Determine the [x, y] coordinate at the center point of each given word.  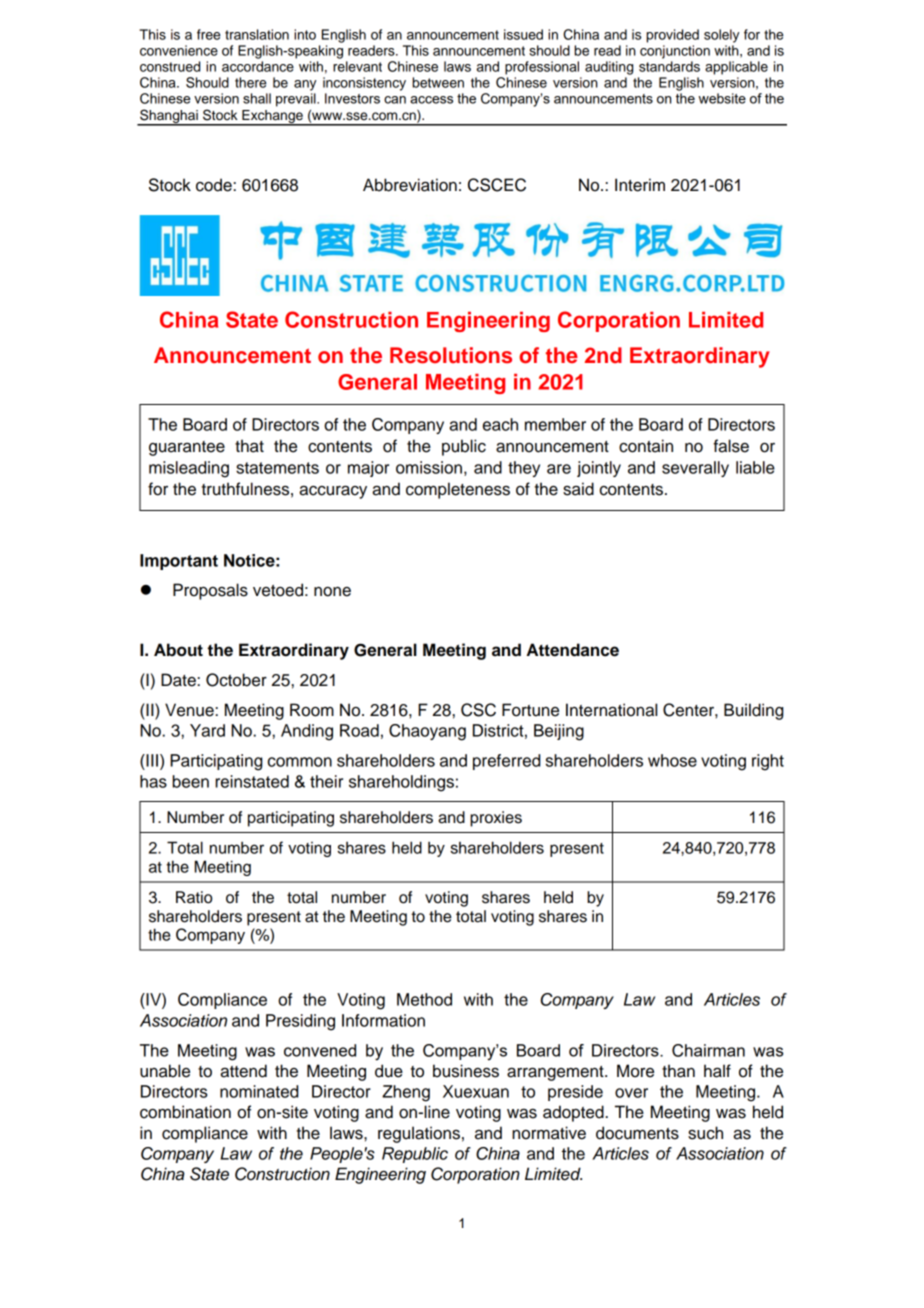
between [438, 82]
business [466, 1071]
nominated [259, 1091]
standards [669, 66]
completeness [458, 490]
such [705, 1133]
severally [695, 469]
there [251, 82]
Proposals [210, 591]
